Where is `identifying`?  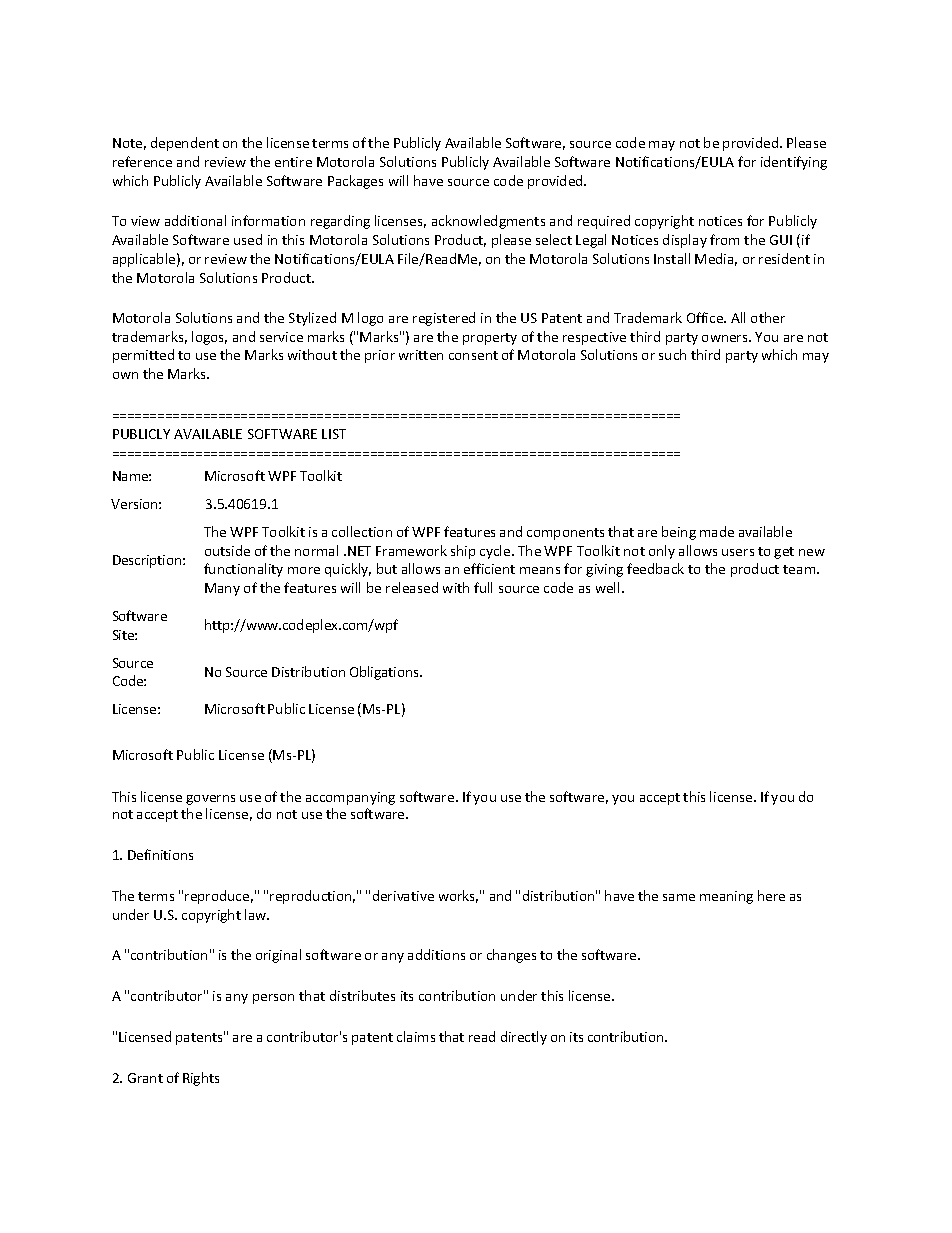
identifying is located at coordinates (794, 163).
